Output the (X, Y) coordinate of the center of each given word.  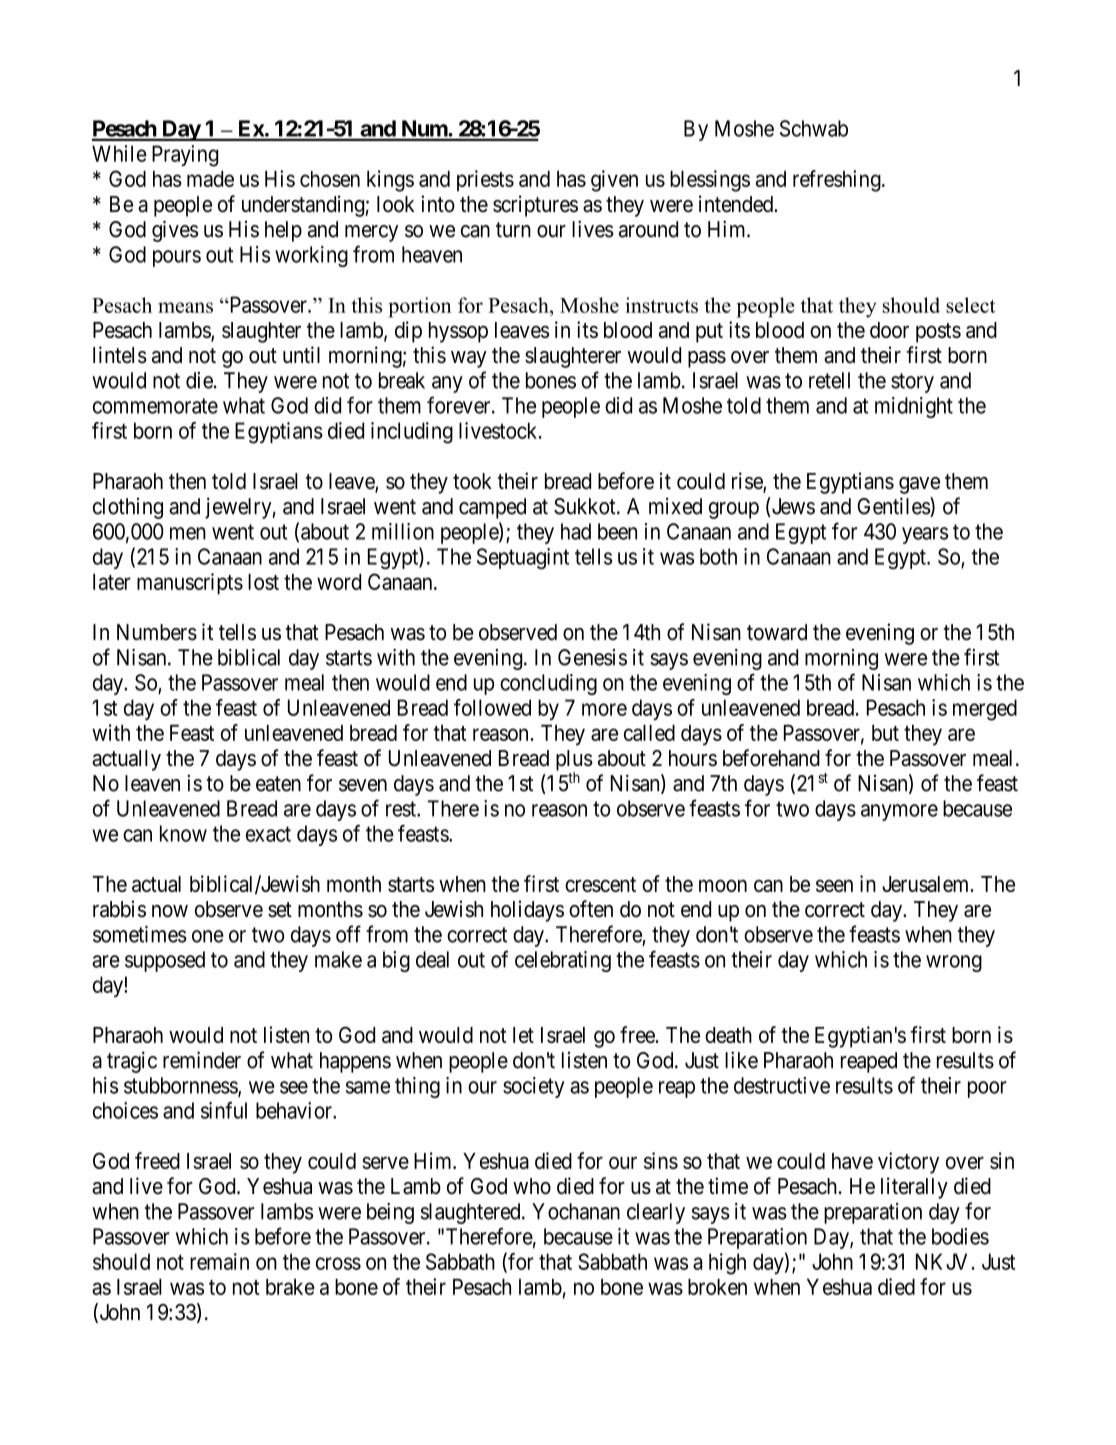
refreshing (838, 181)
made (210, 179)
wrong (954, 963)
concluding (548, 684)
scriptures (535, 206)
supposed (165, 961)
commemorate (155, 406)
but (885, 733)
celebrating (563, 961)
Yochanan (576, 1211)
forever (460, 405)
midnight (914, 407)
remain (219, 1261)
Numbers (157, 632)
